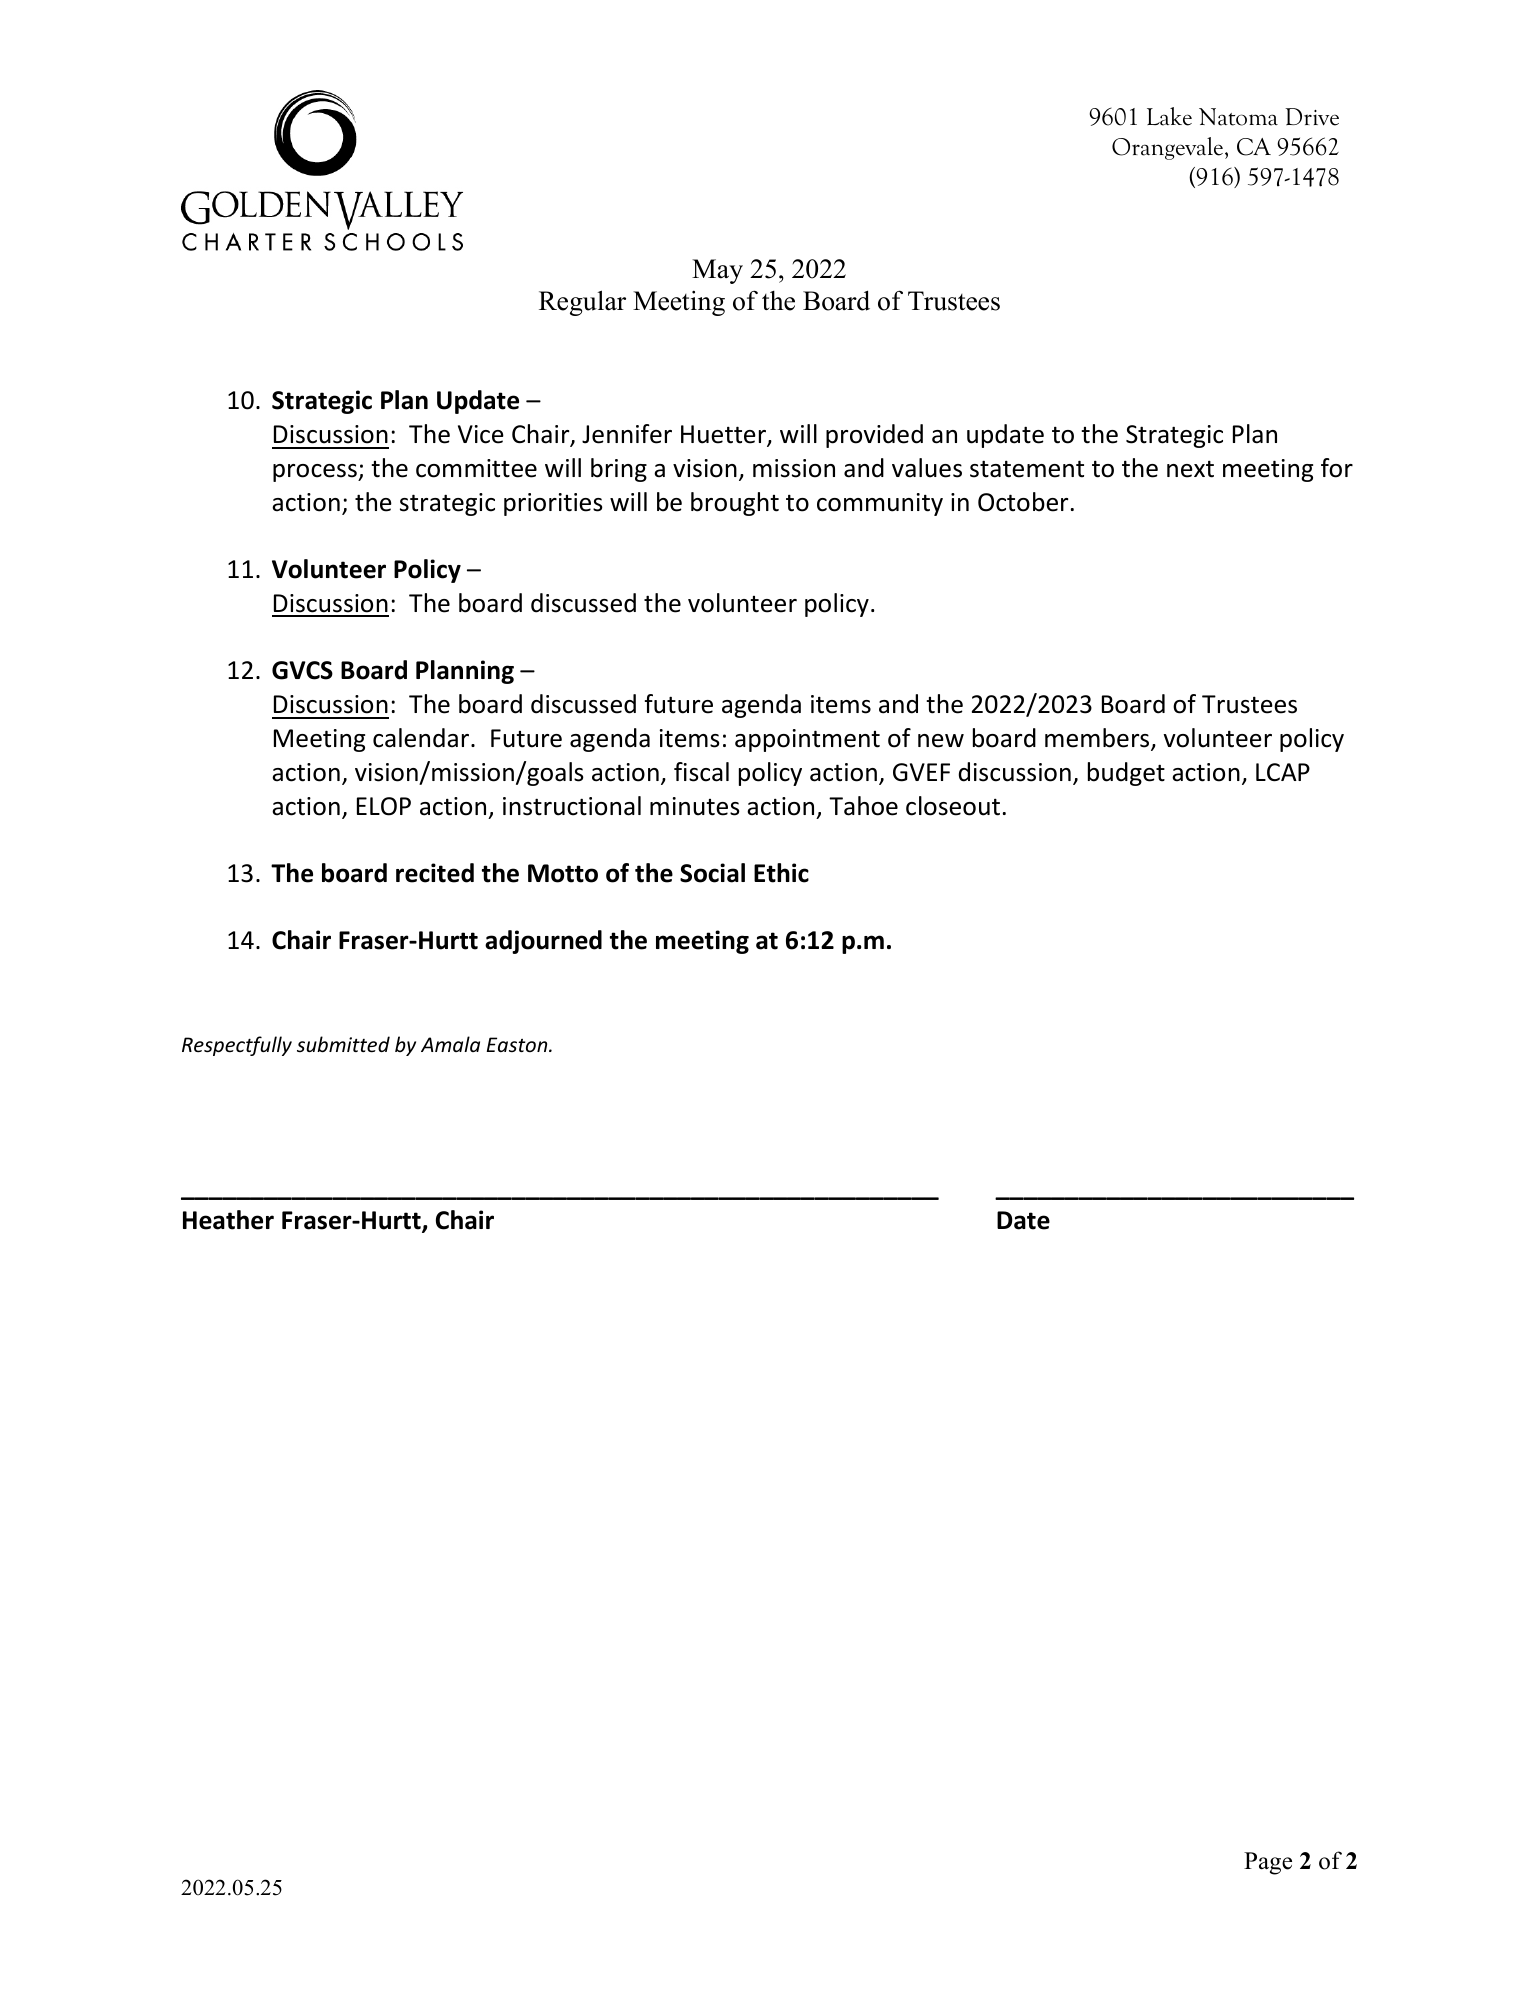  Describe the element at coordinates (1169, 116) in the screenshot. I see `Lake` at that location.
